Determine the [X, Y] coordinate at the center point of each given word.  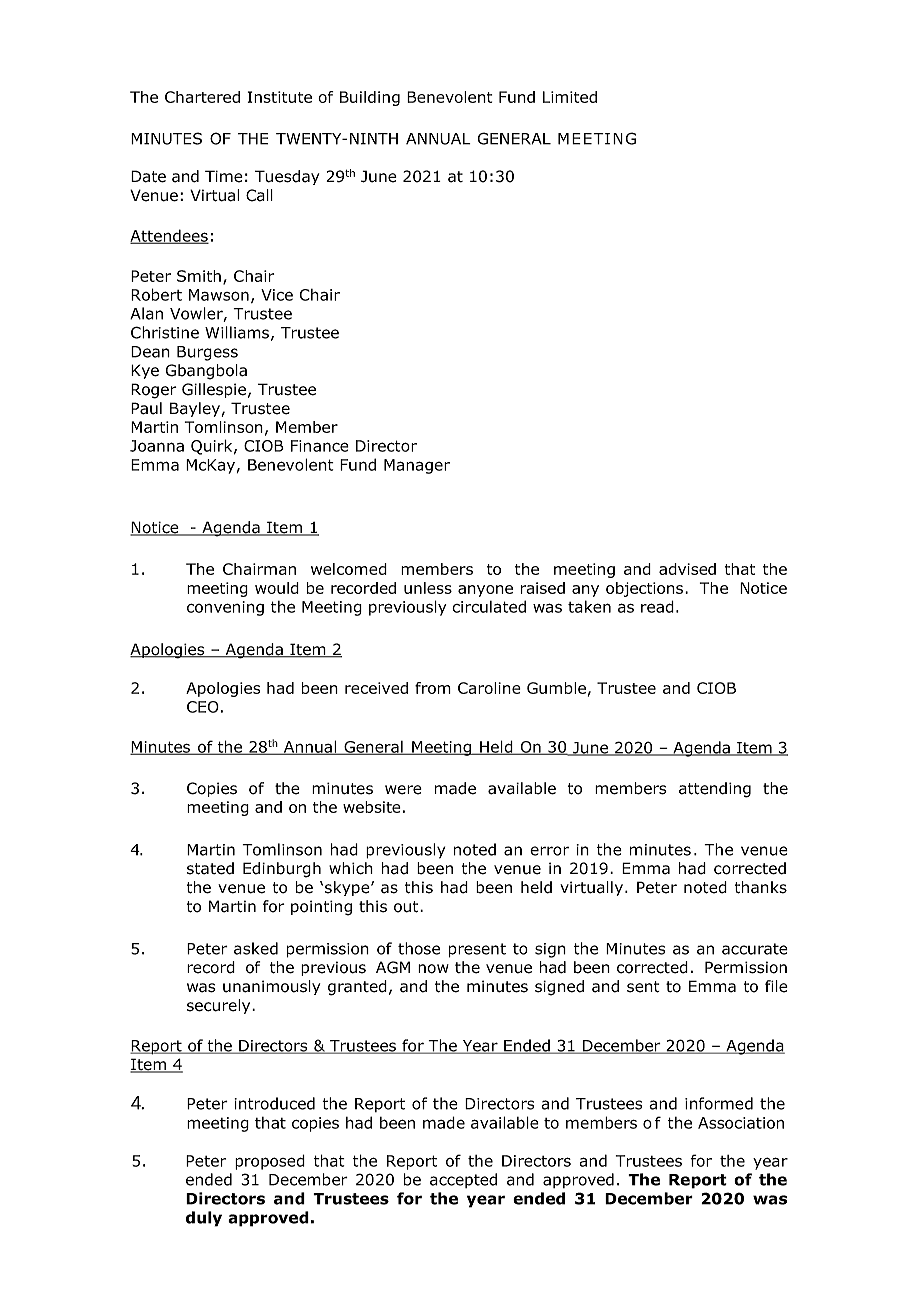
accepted [463, 1180]
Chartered [202, 97]
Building [370, 98]
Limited [570, 97]
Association [741, 1123]
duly [204, 1219]
